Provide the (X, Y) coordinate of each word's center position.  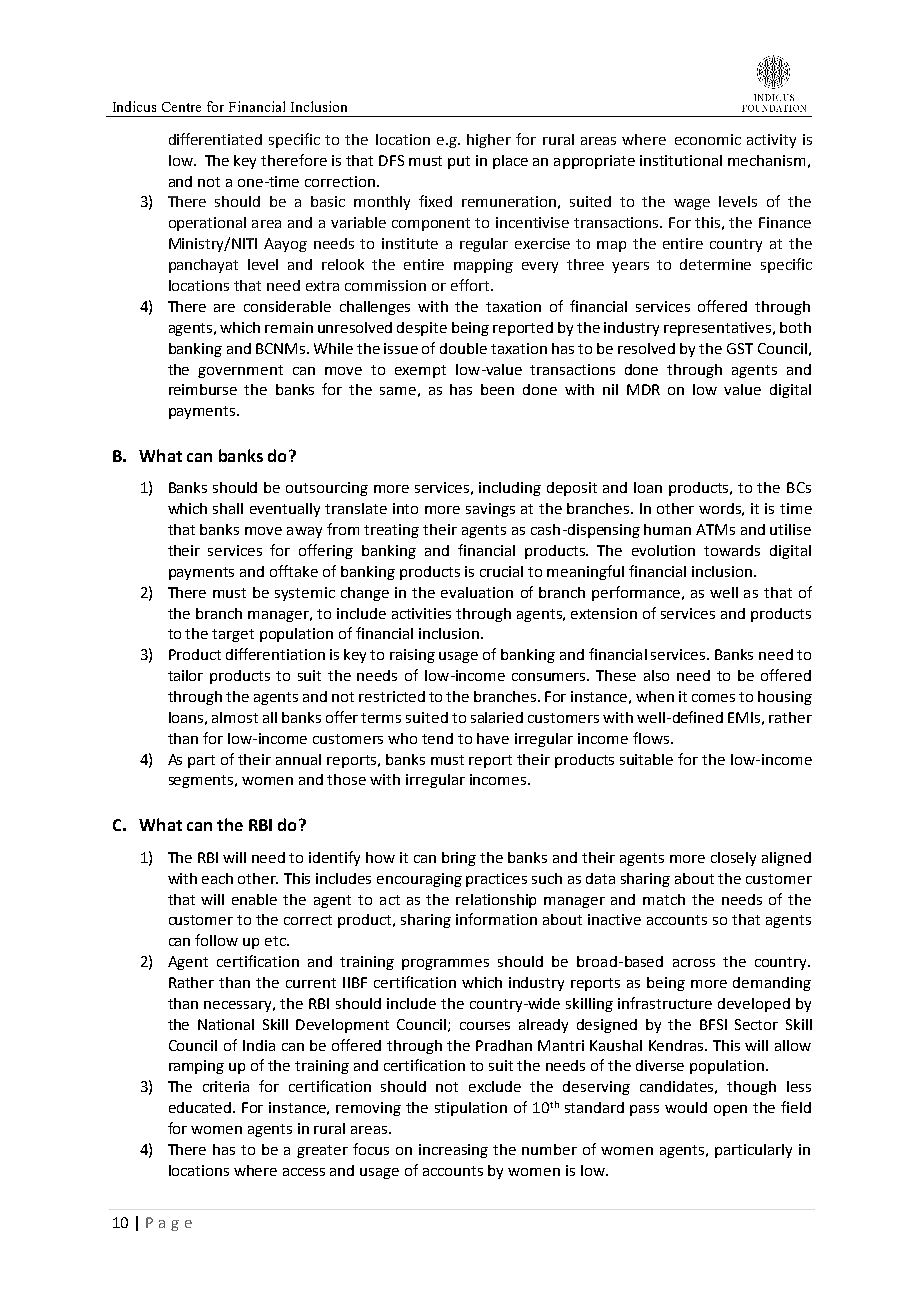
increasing (453, 1151)
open (730, 1110)
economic (708, 139)
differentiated (215, 139)
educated (201, 1107)
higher (489, 141)
